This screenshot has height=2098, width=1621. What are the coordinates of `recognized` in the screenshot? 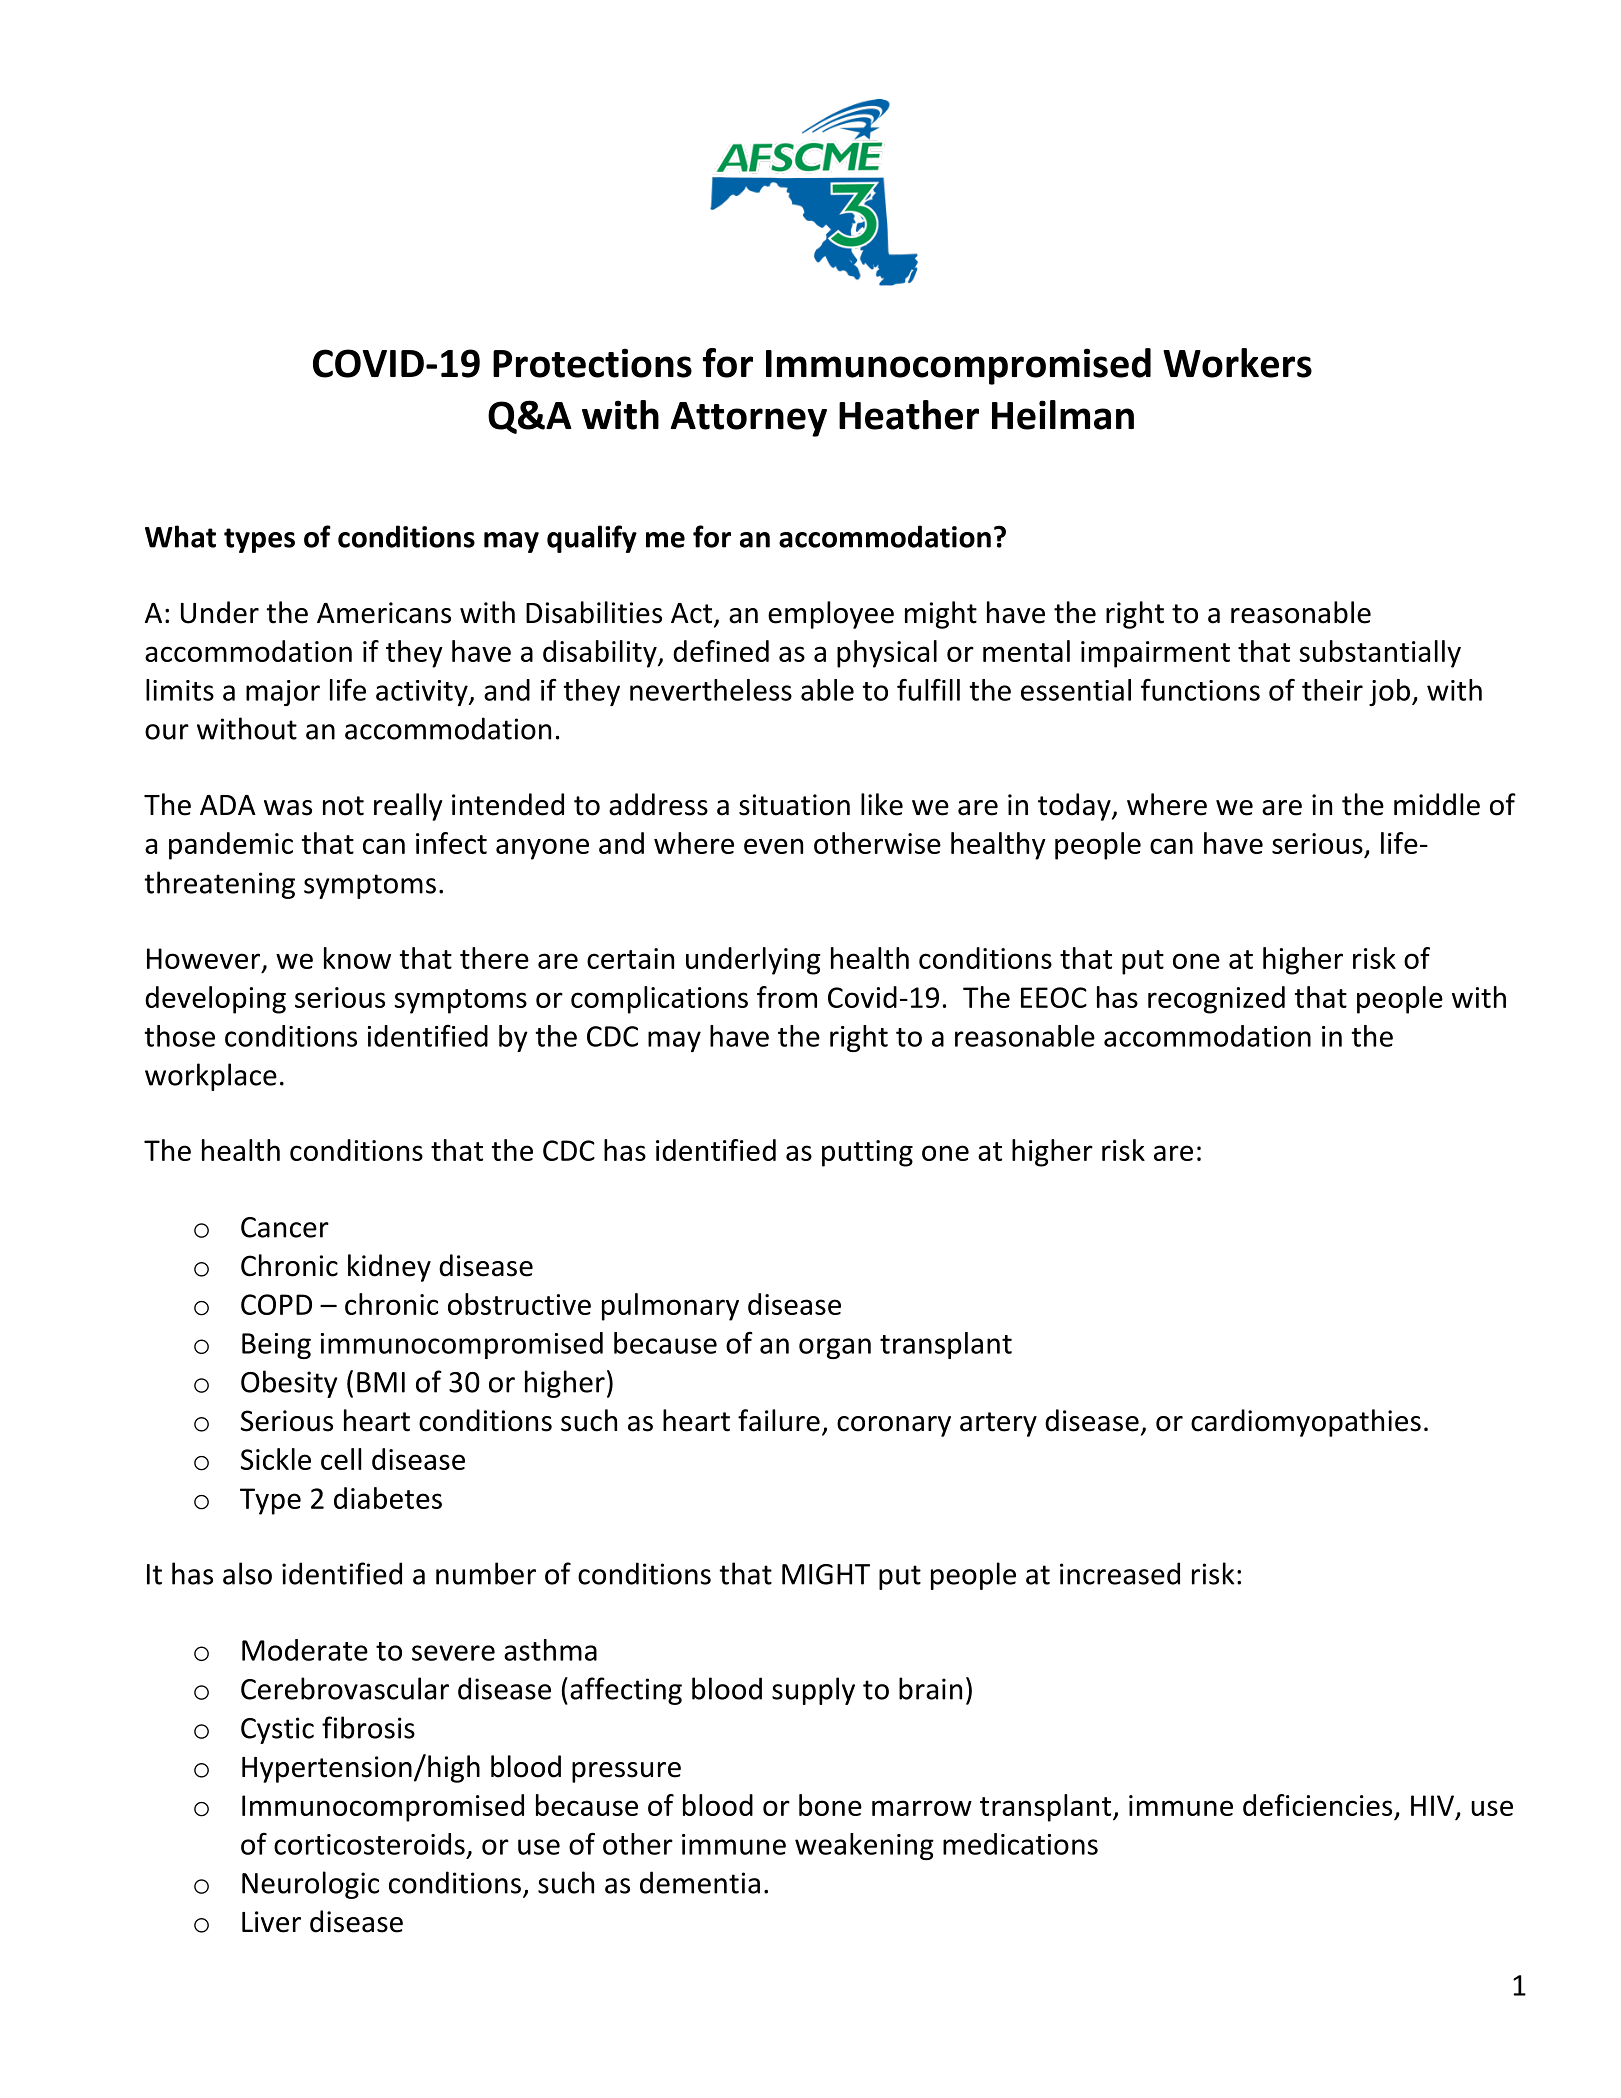 It's located at (1216, 1000).
